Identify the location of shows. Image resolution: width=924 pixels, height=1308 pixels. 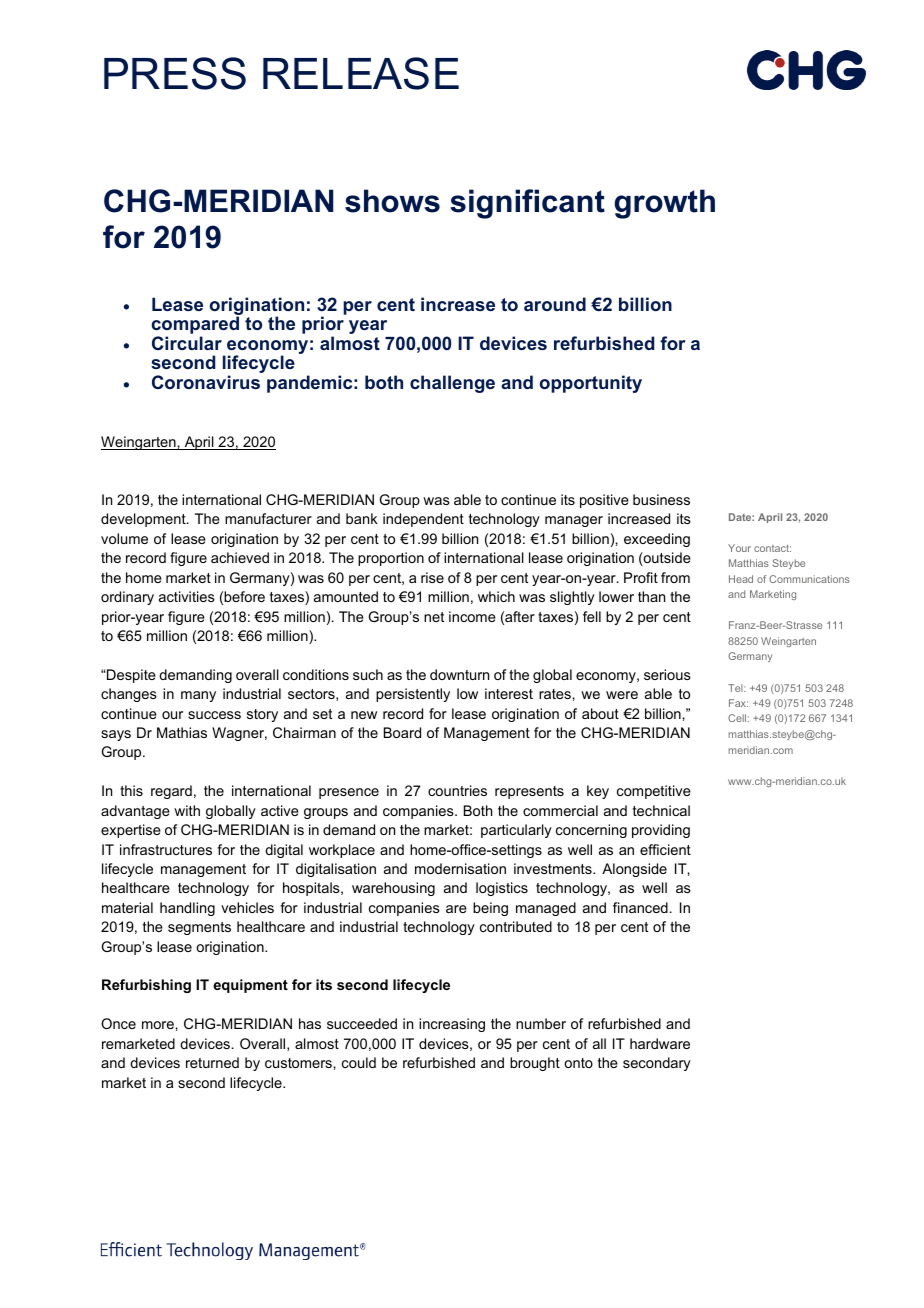
(392, 201).
